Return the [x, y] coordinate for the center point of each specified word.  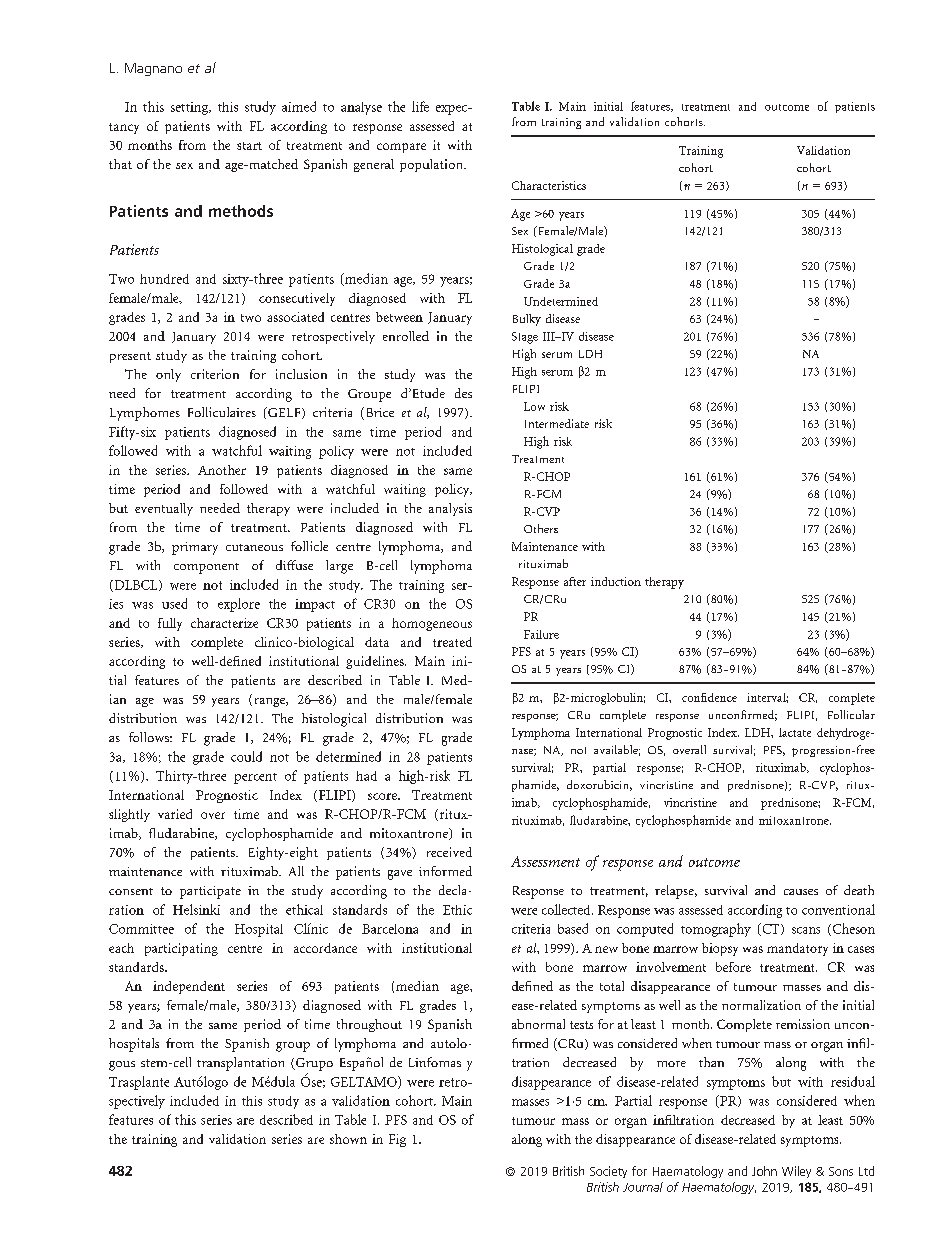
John [764, 1171]
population [432, 165]
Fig [397, 1140]
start [249, 146]
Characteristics [549, 185]
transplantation [240, 1064]
